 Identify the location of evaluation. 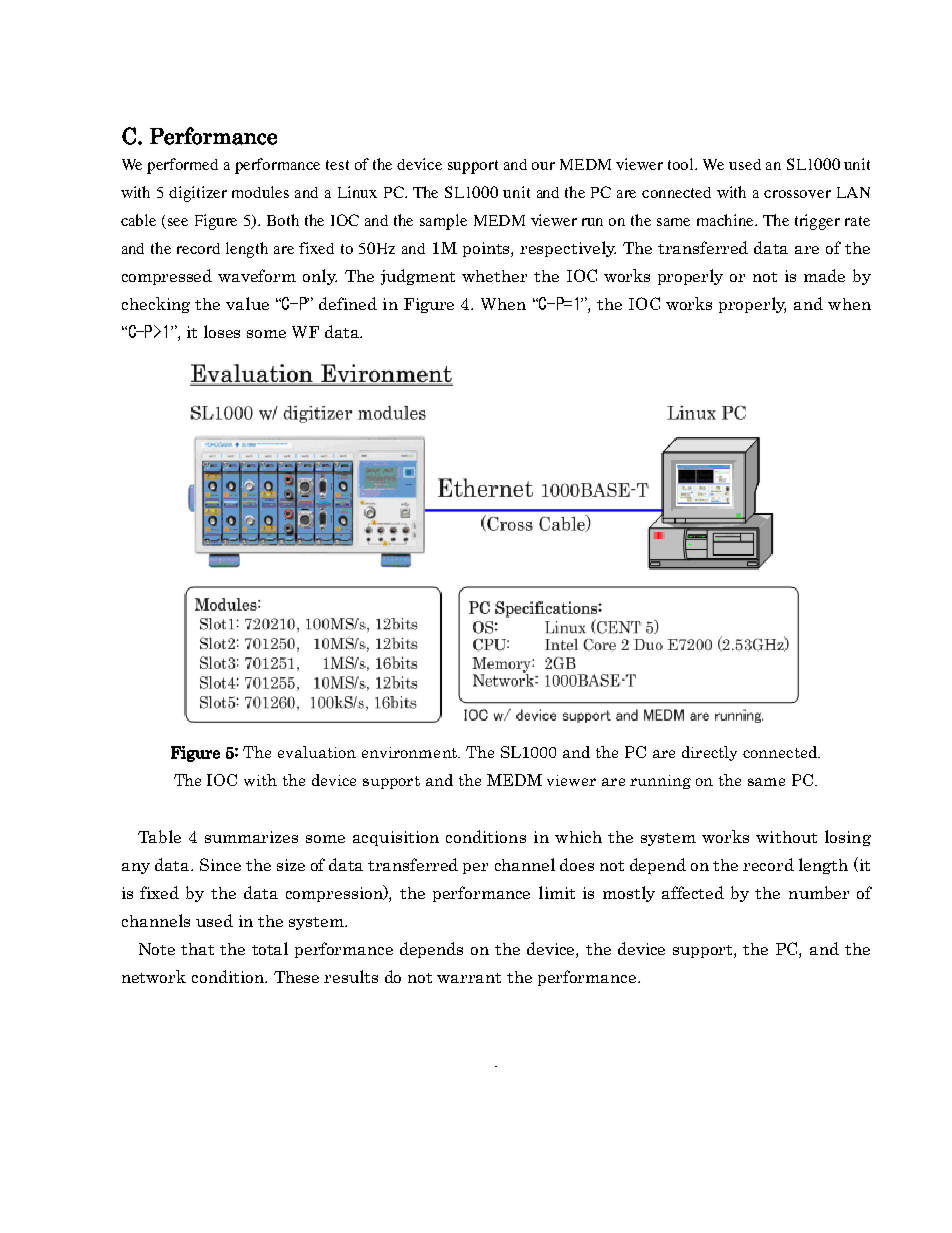
(317, 752).
